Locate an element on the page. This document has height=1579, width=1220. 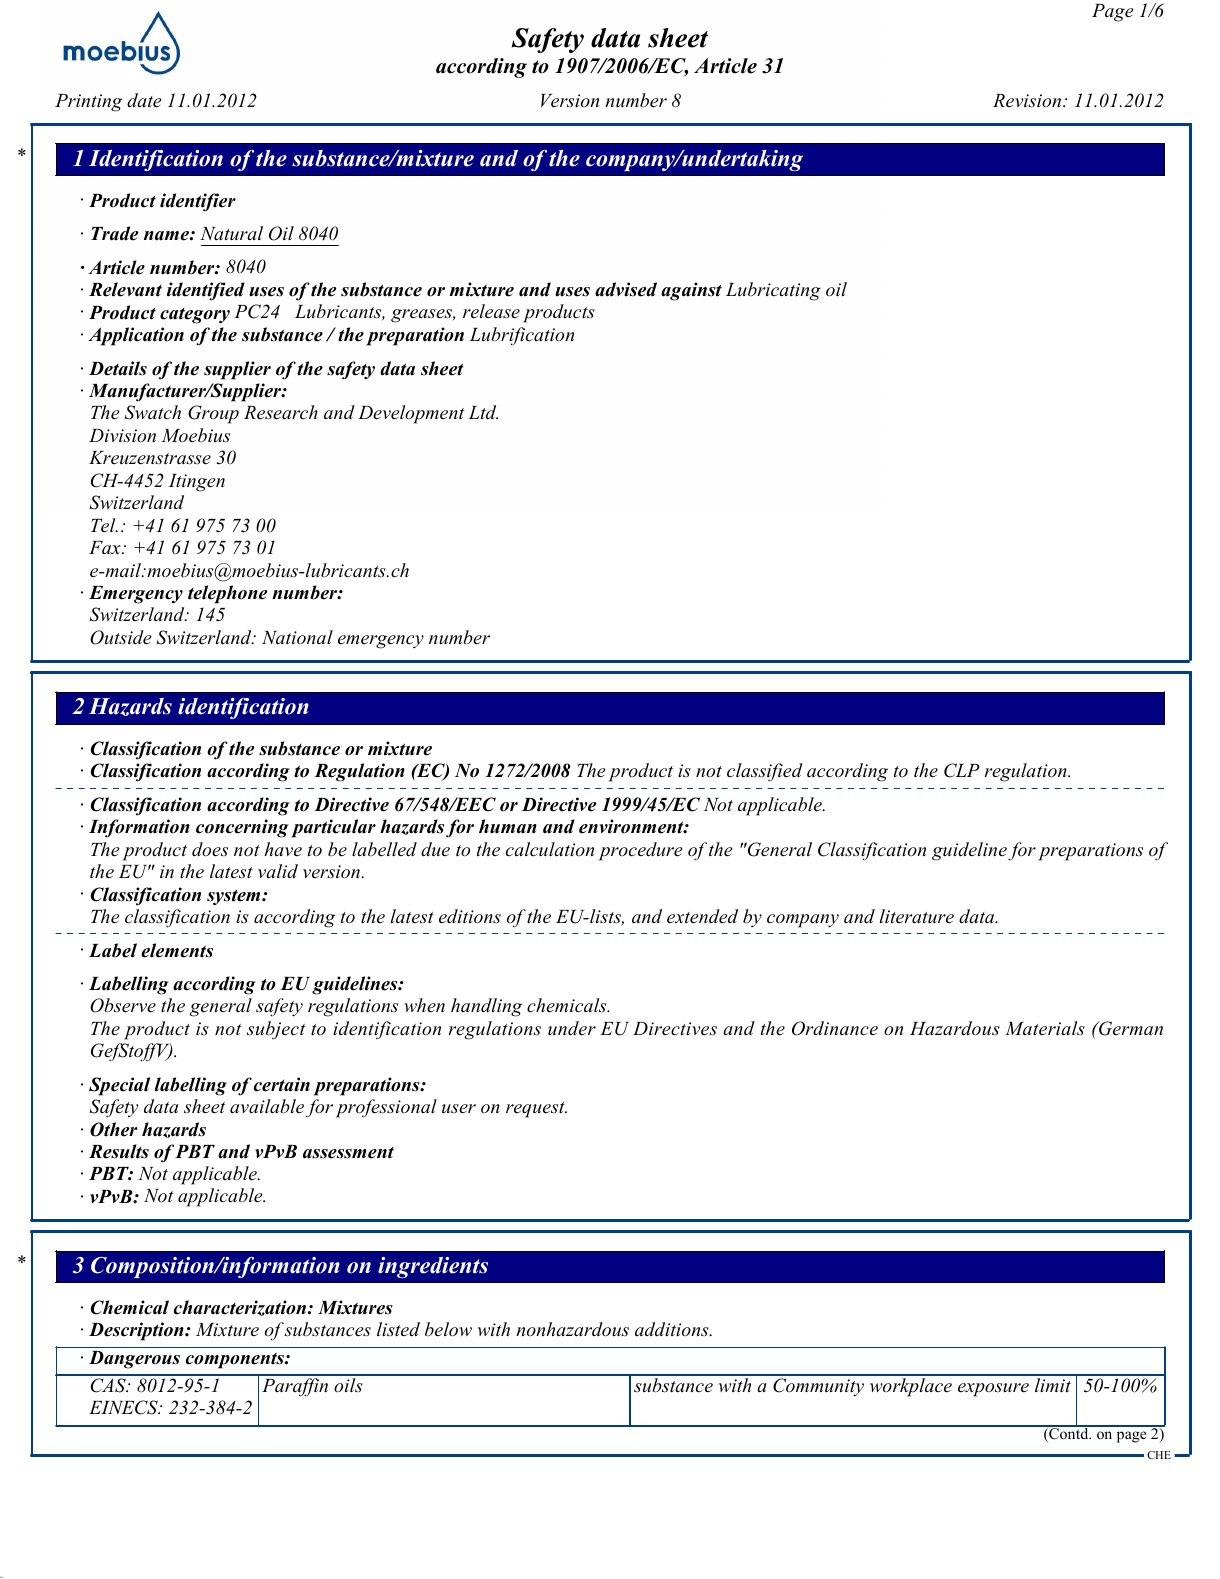
telephone is located at coordinates (227, 594).
